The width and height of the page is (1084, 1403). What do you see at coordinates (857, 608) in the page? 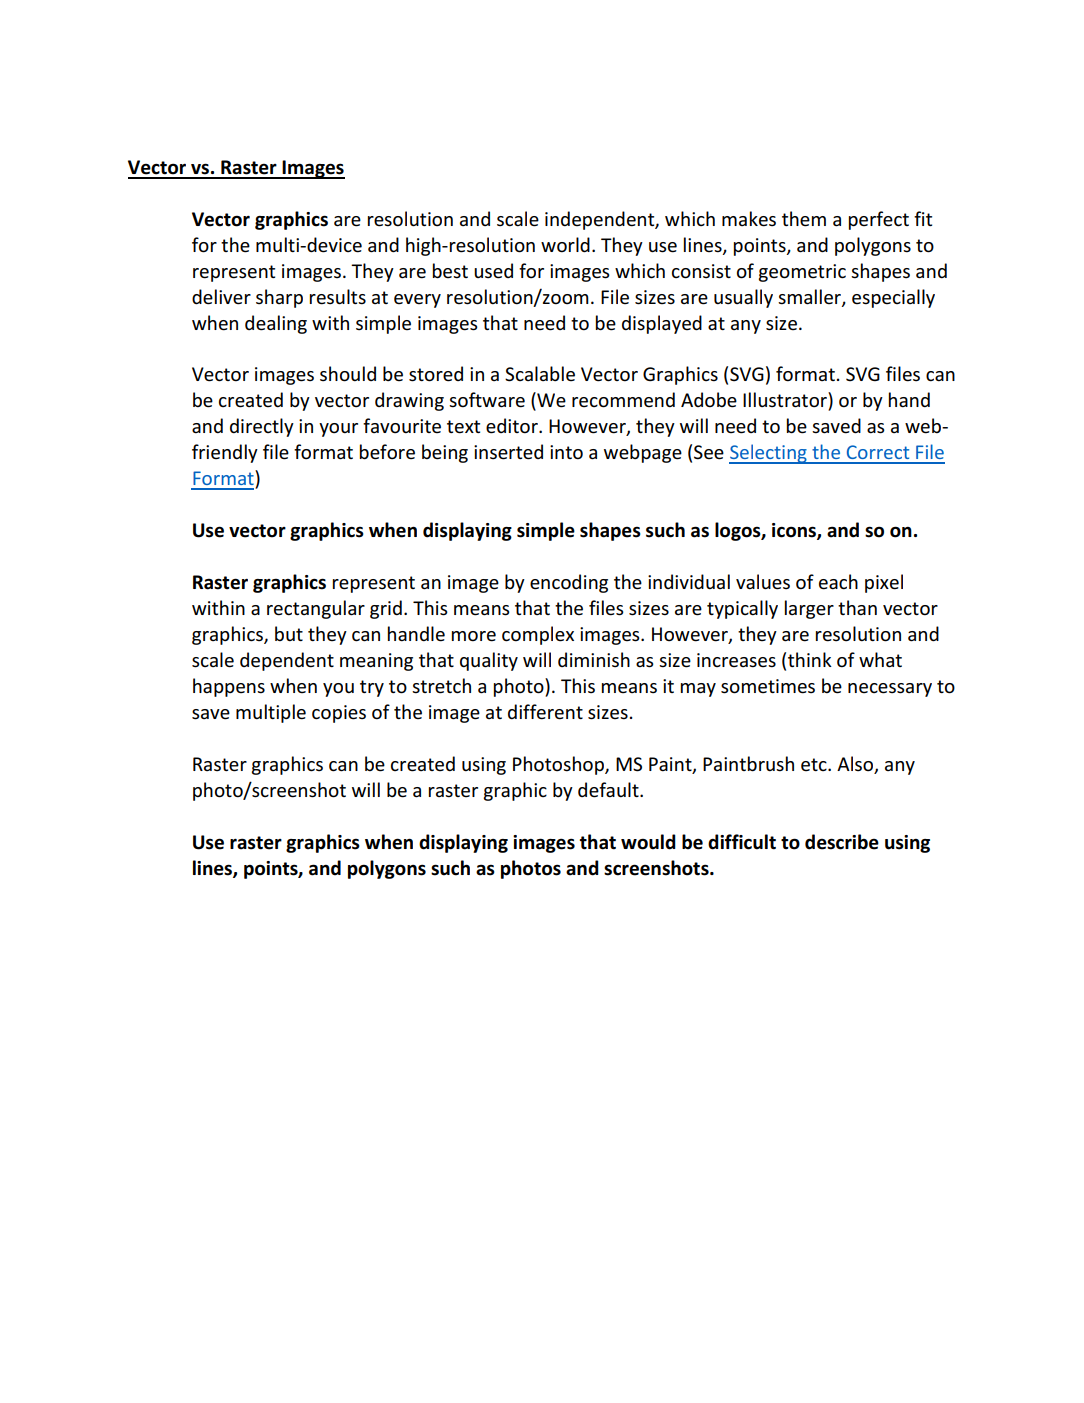
I see `than` at bounding box center [857, 608].
